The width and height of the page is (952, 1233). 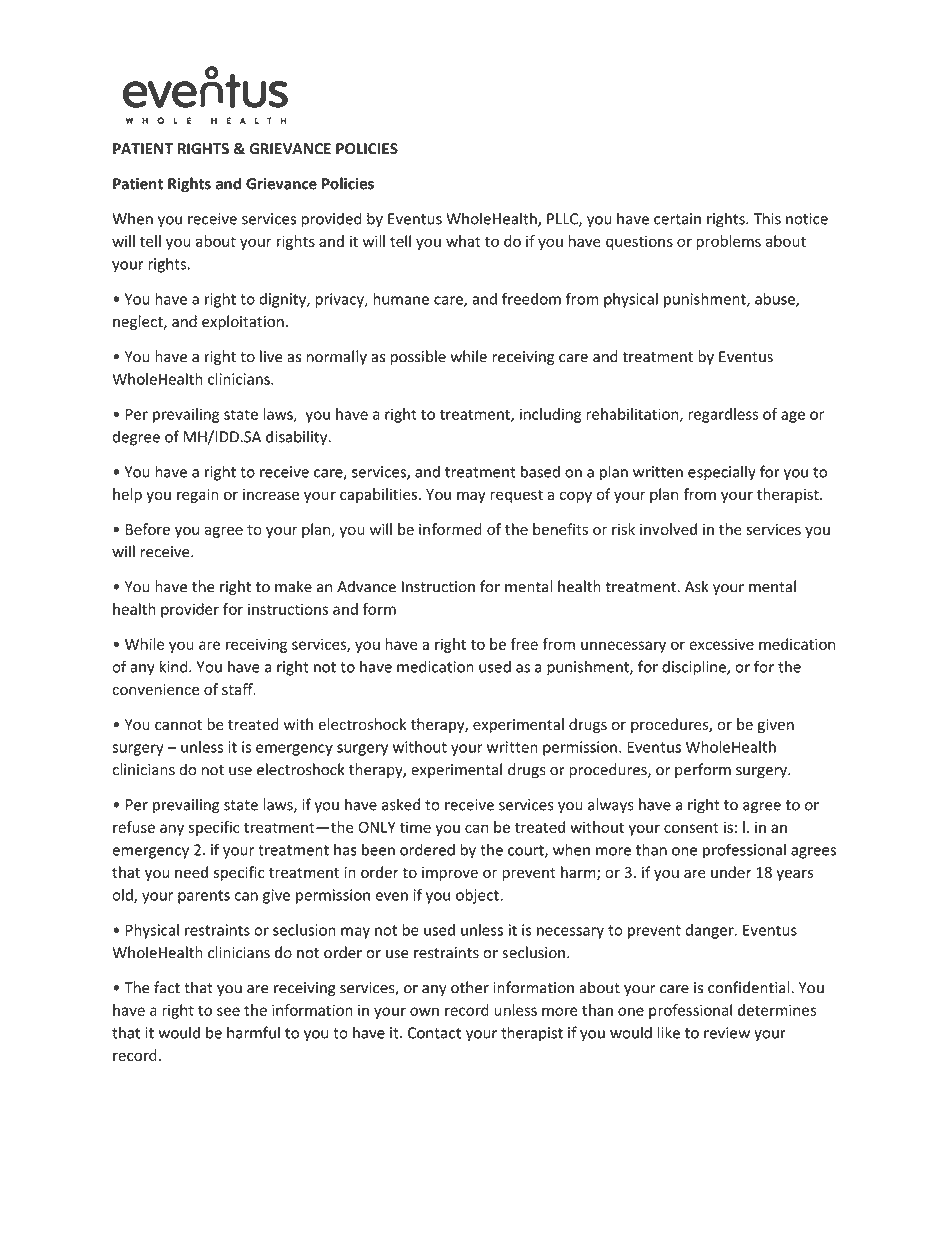 What do you see at coordinates (550, 415) in the page?
I see `including` at bounding box center [550, 415].
